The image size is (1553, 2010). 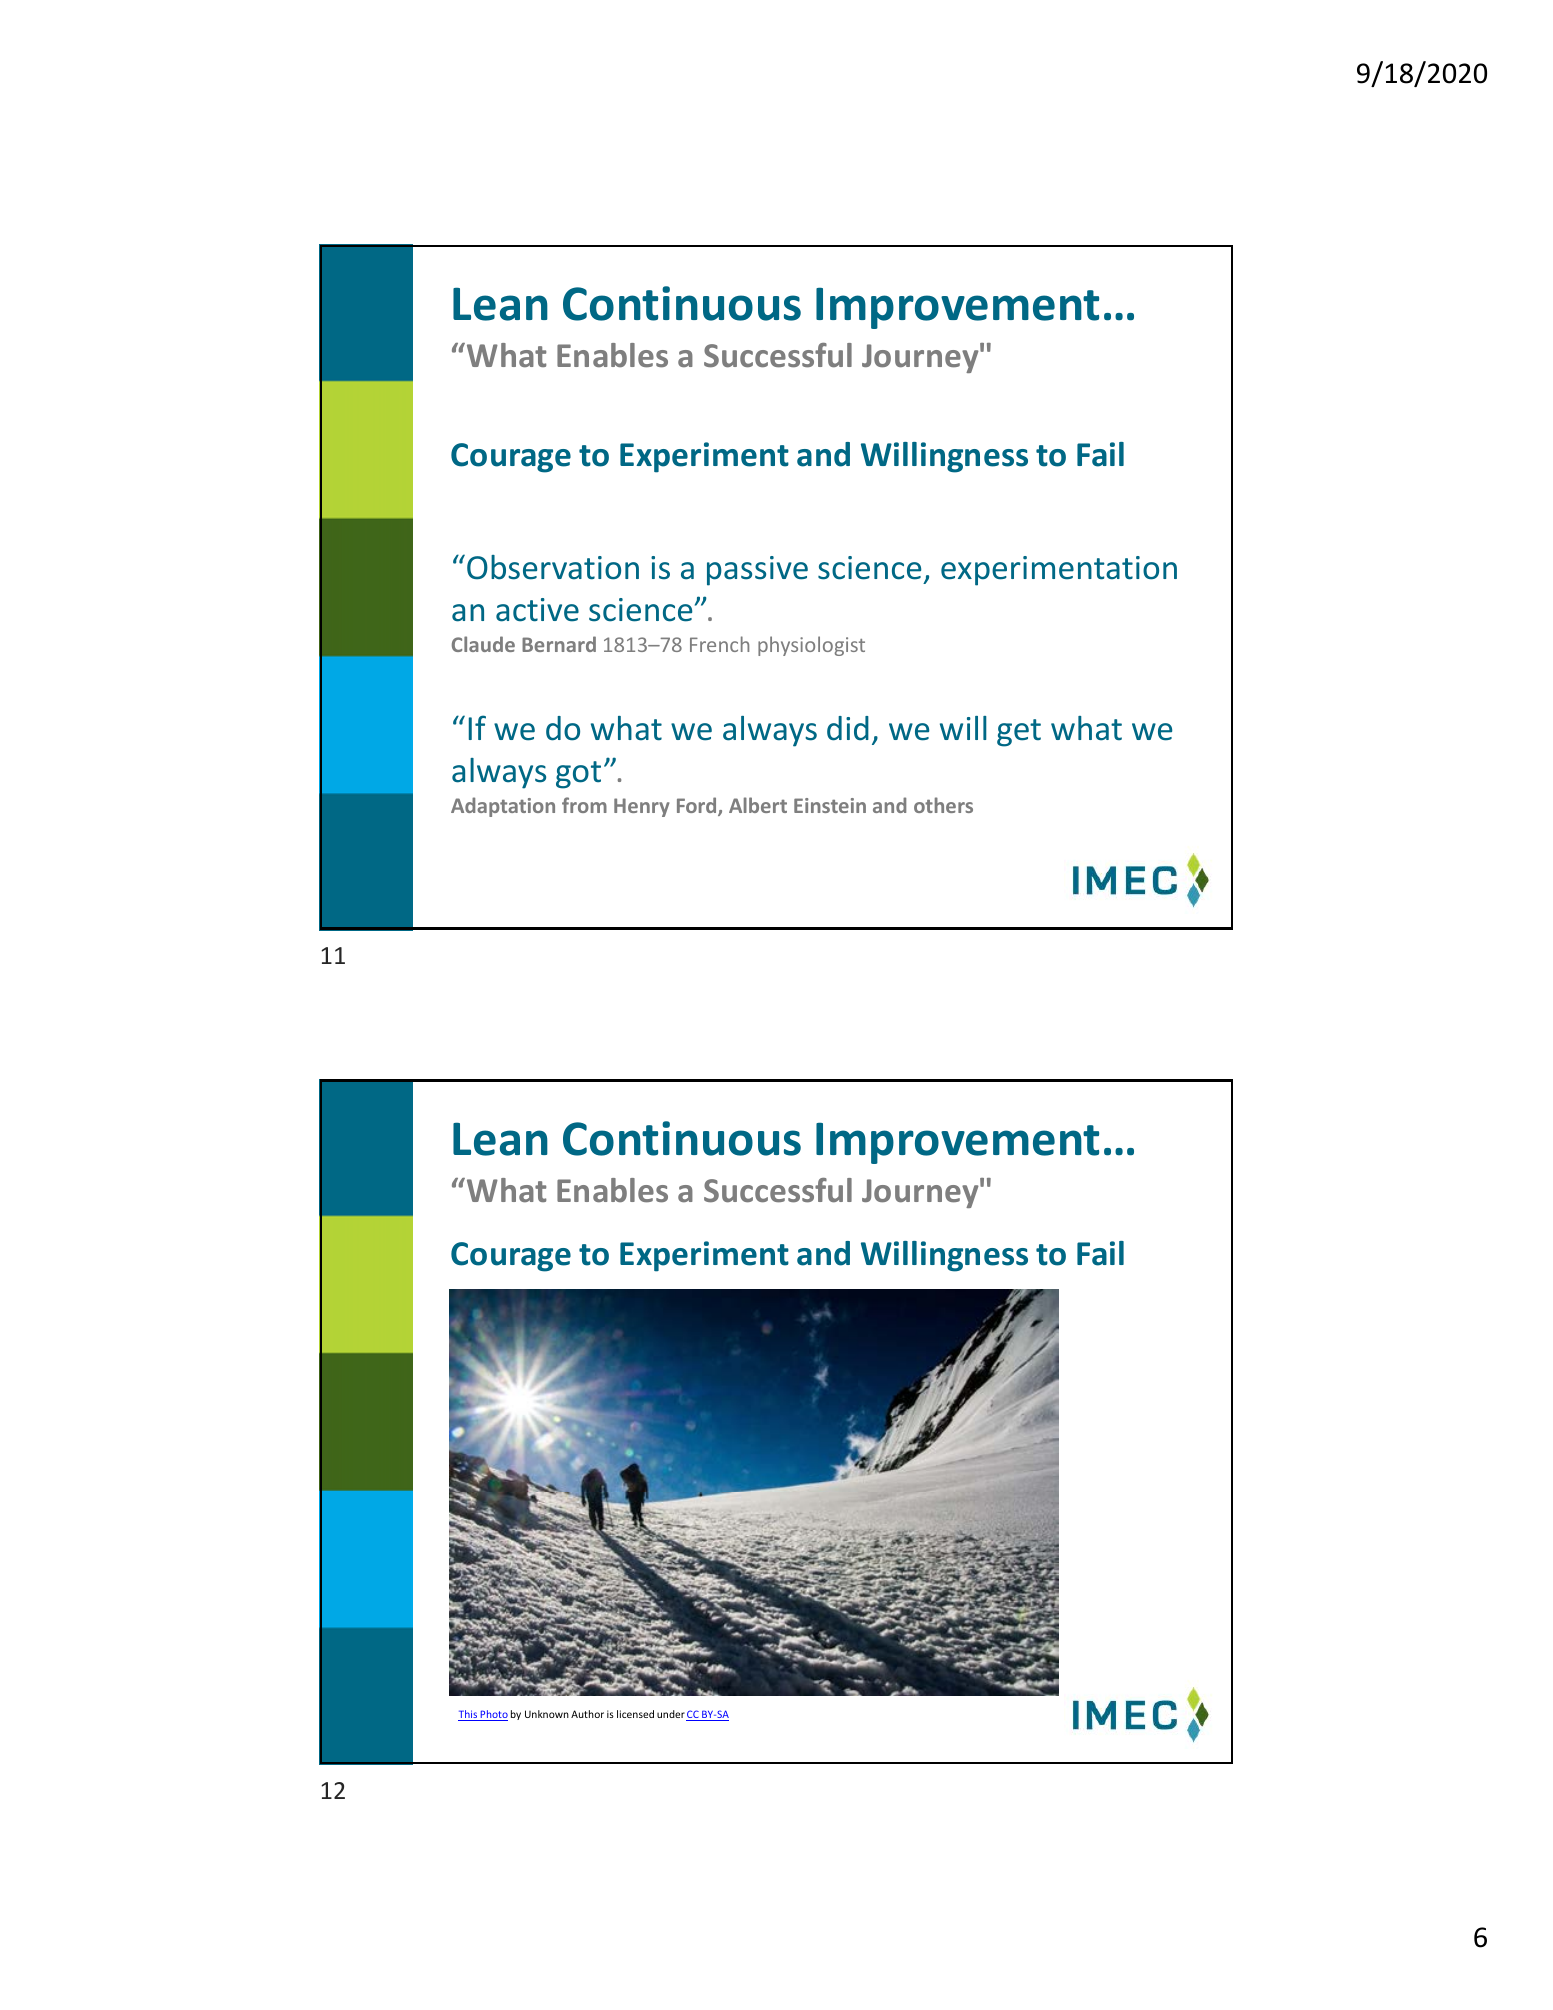 I want to click on Einstein, so click(x=830, y=805).
